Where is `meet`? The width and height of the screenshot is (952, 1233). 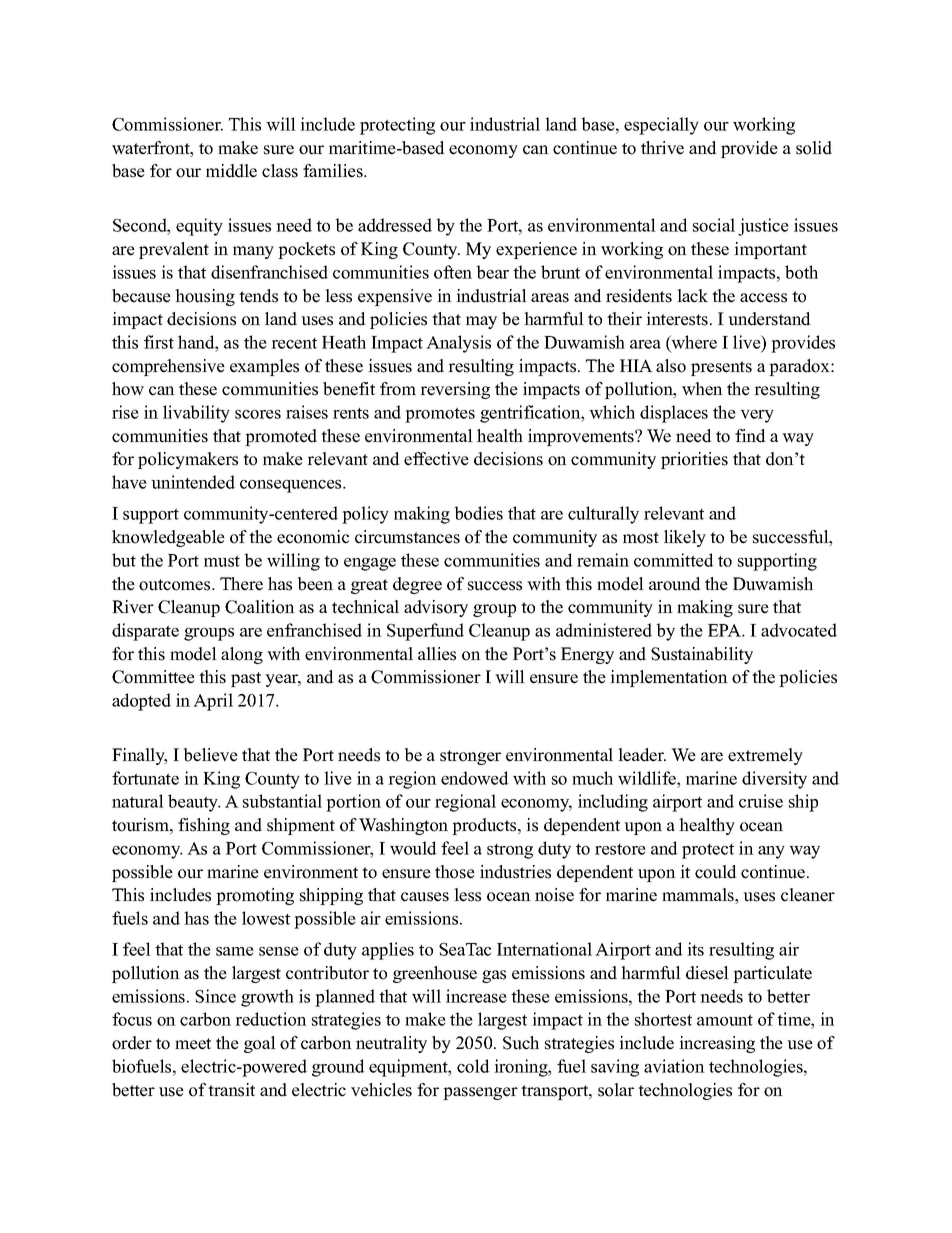
meet is located at coordinates (193, 1044).
